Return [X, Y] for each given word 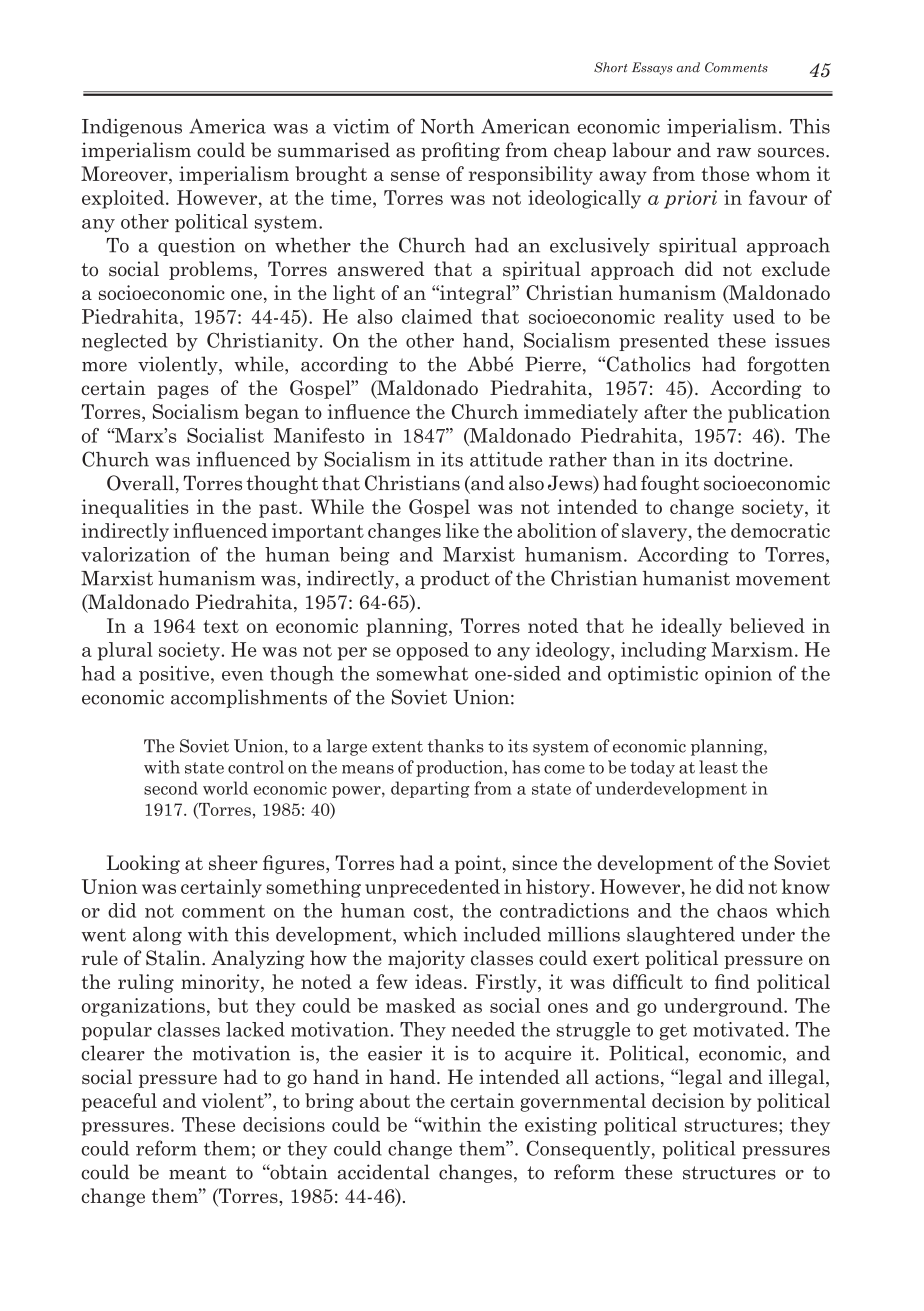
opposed [432, 651]
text [221, 626]
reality [694, 318]
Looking [143, 864]
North [447, 126]
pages [183, 392]
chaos [742, 910]
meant [197, 1173]
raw [734, 152]
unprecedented [432, 888]
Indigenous [132, 128]
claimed [437, 316]
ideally [691, 627]
